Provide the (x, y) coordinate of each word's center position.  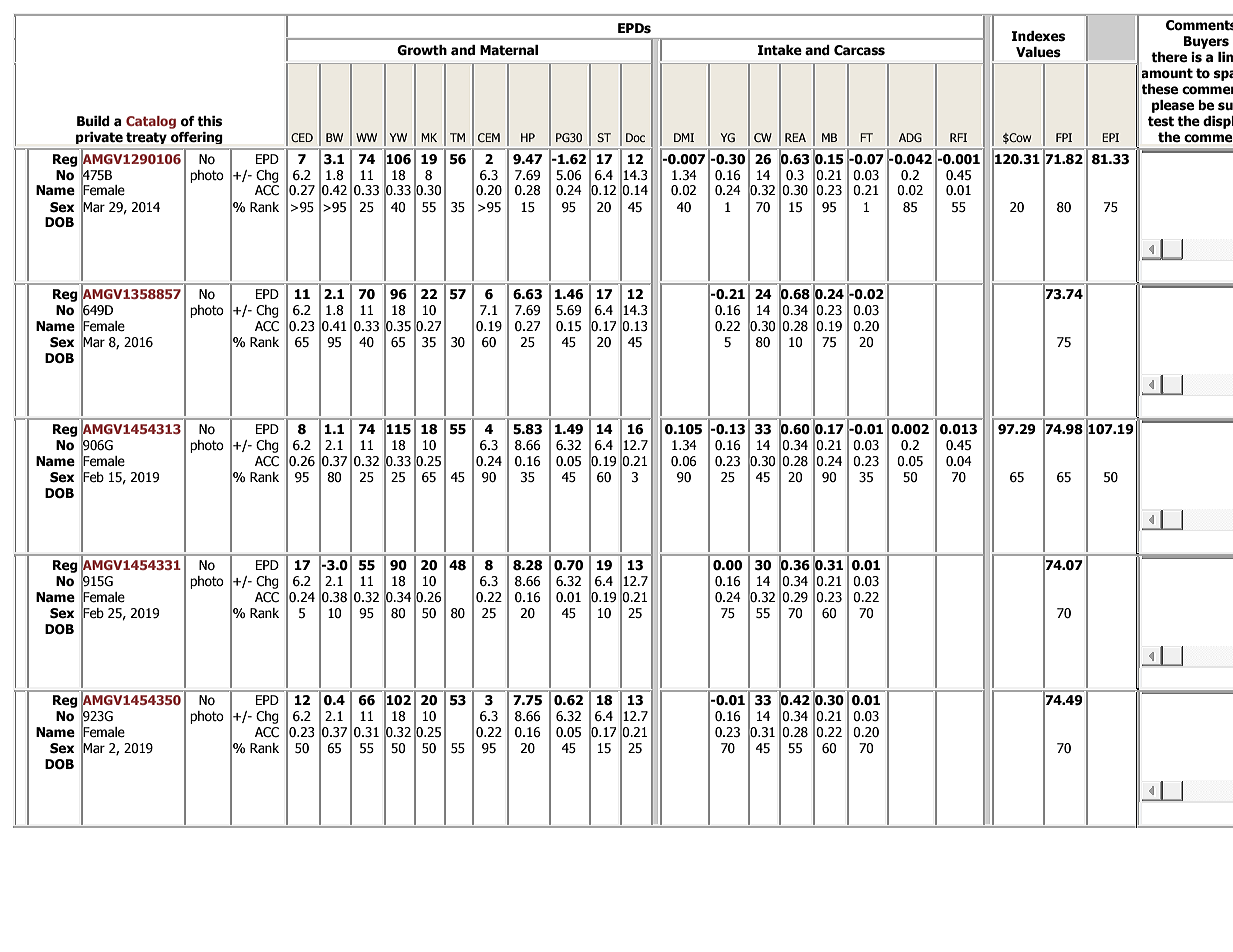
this (209, 121)
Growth (422, 50)
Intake (780, 50)
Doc (635, 137)
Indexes (1038, 36)
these (1160, 89)
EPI (1110, 137)
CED (302, 137)
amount (1167, 73)
